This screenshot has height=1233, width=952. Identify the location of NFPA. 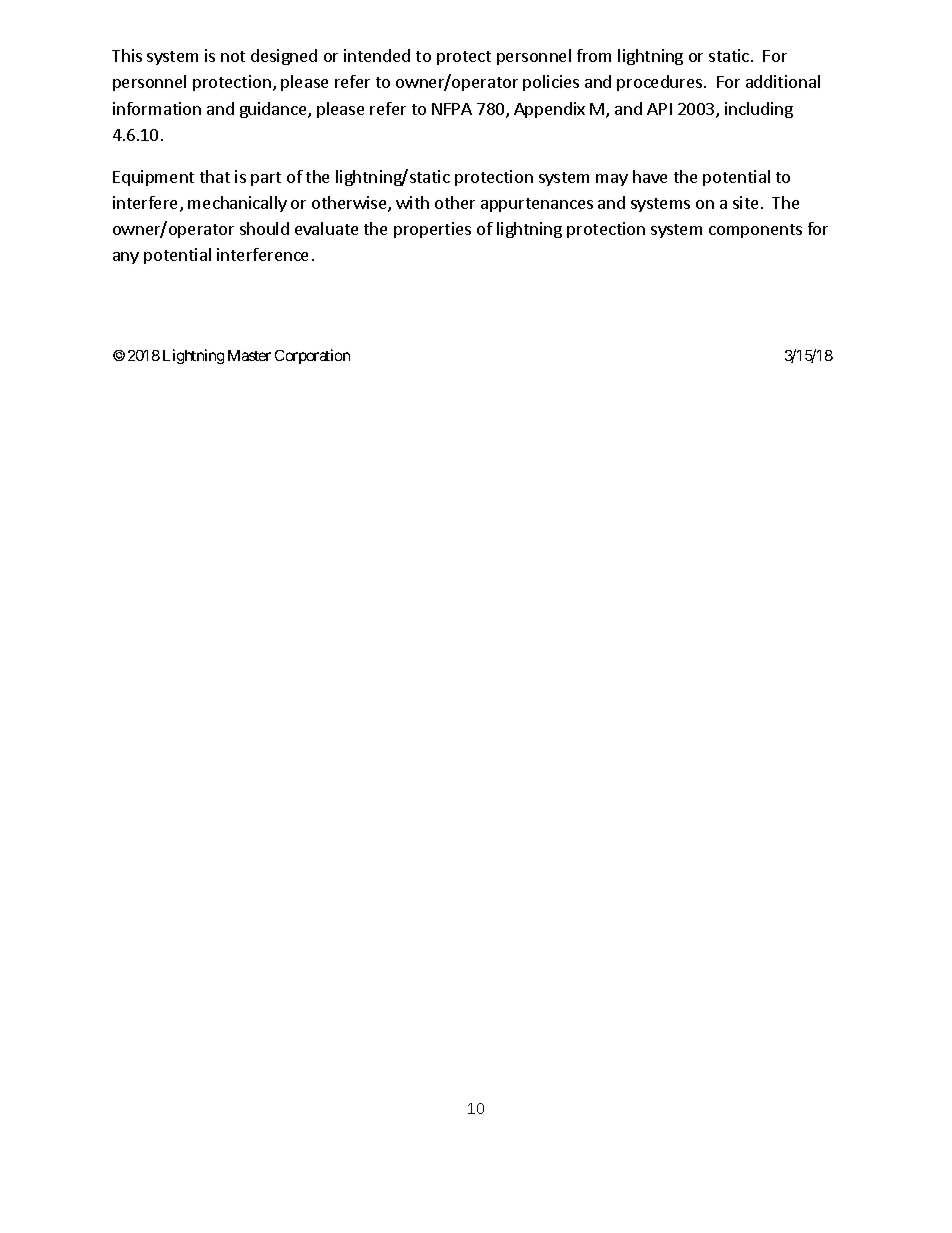
(452, 109).
